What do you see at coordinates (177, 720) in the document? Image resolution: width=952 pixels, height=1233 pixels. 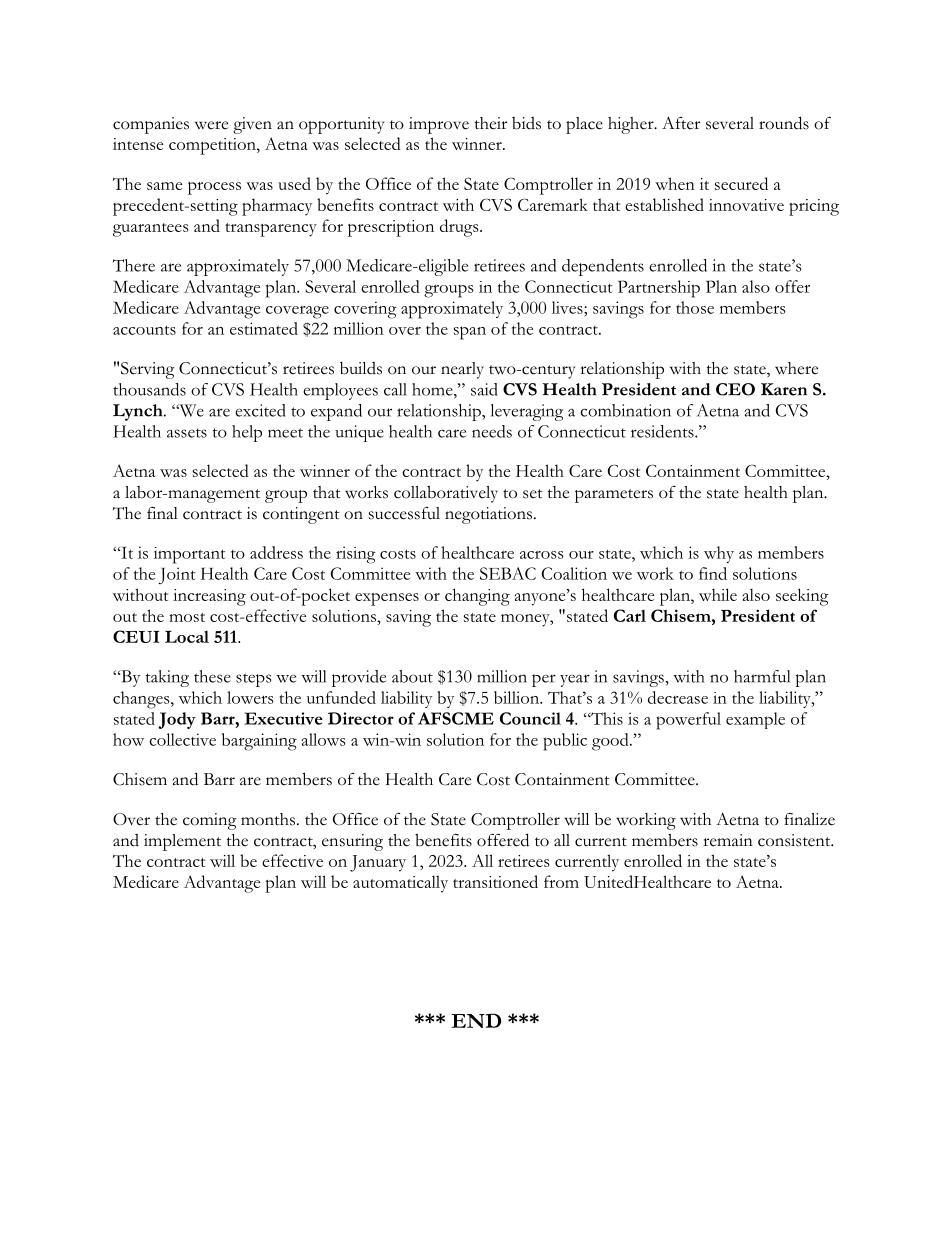 I see `Jody` at bounding box center [177, 720].
